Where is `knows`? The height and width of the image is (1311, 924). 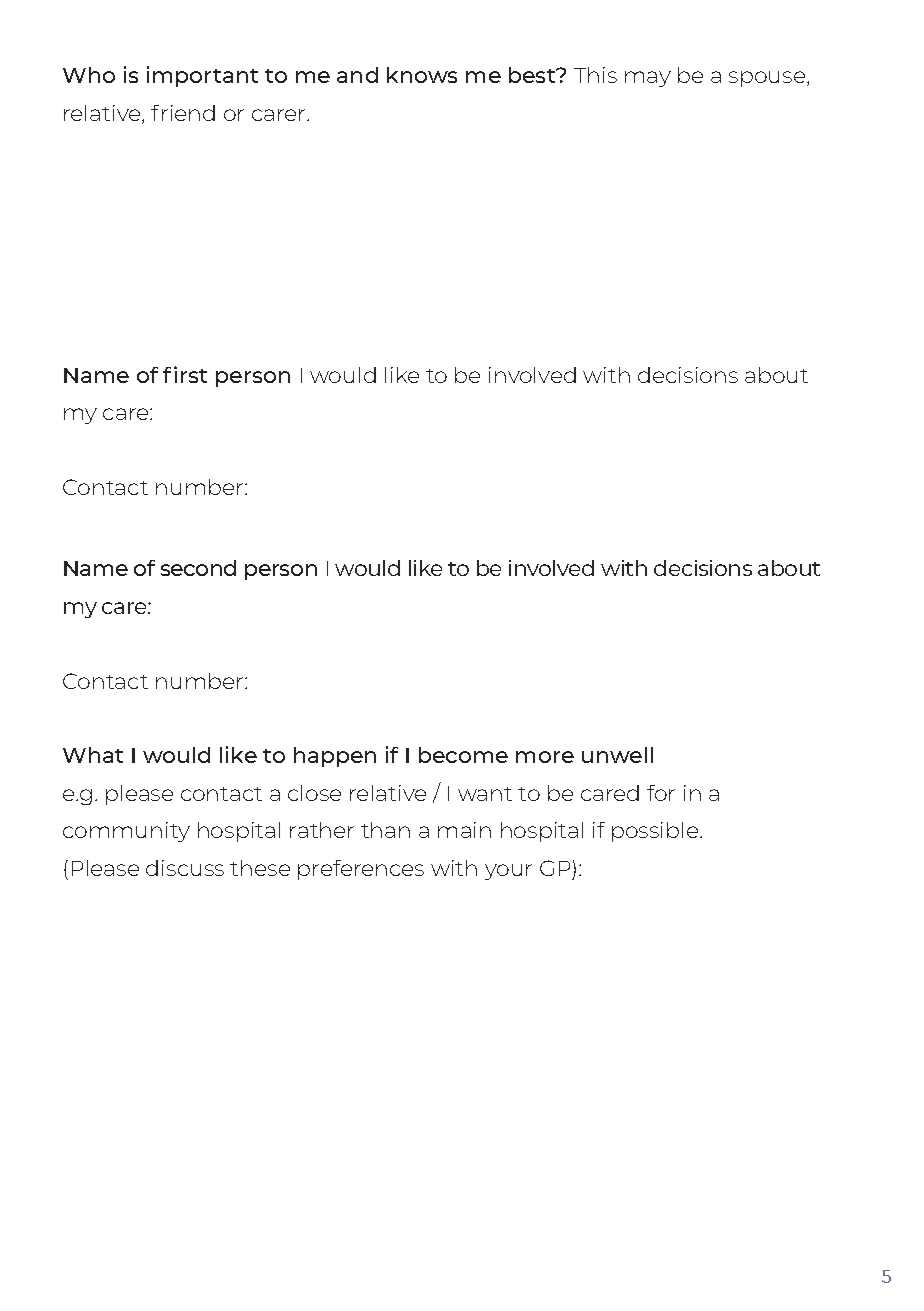 knows is located at coordinates (422, 75).
